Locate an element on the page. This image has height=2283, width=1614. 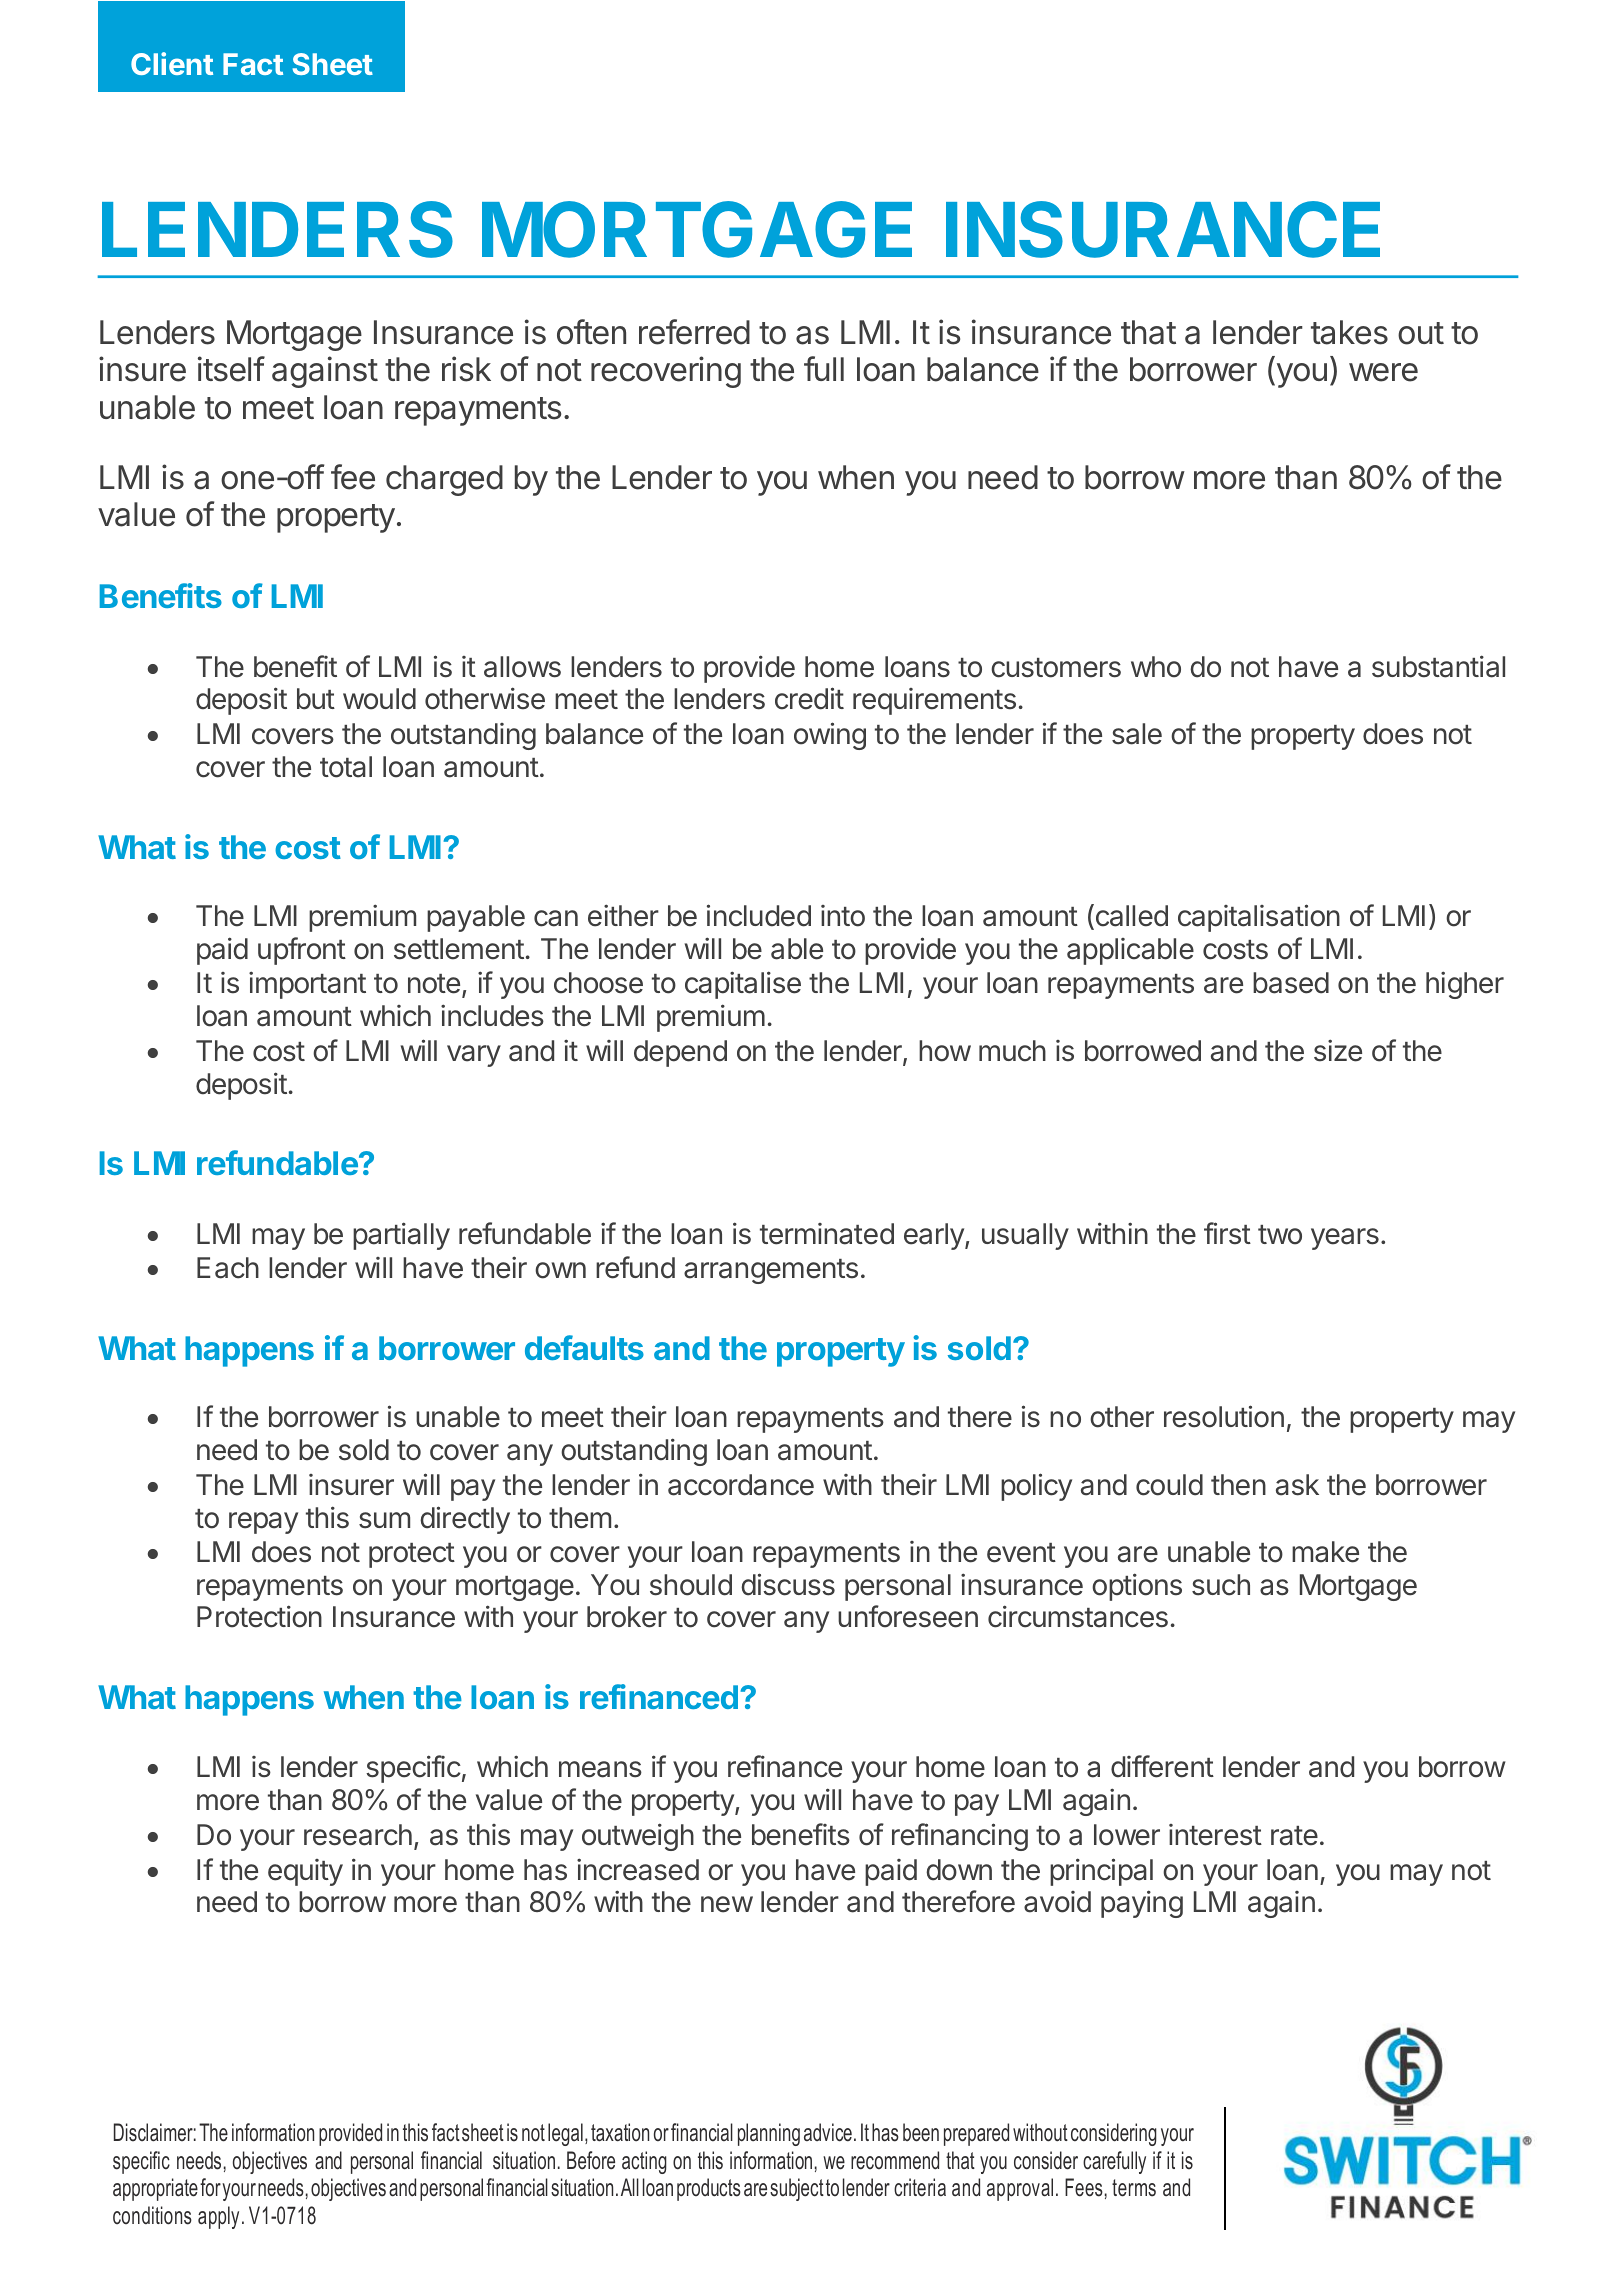
research is located at coordinates (358, 1835).
